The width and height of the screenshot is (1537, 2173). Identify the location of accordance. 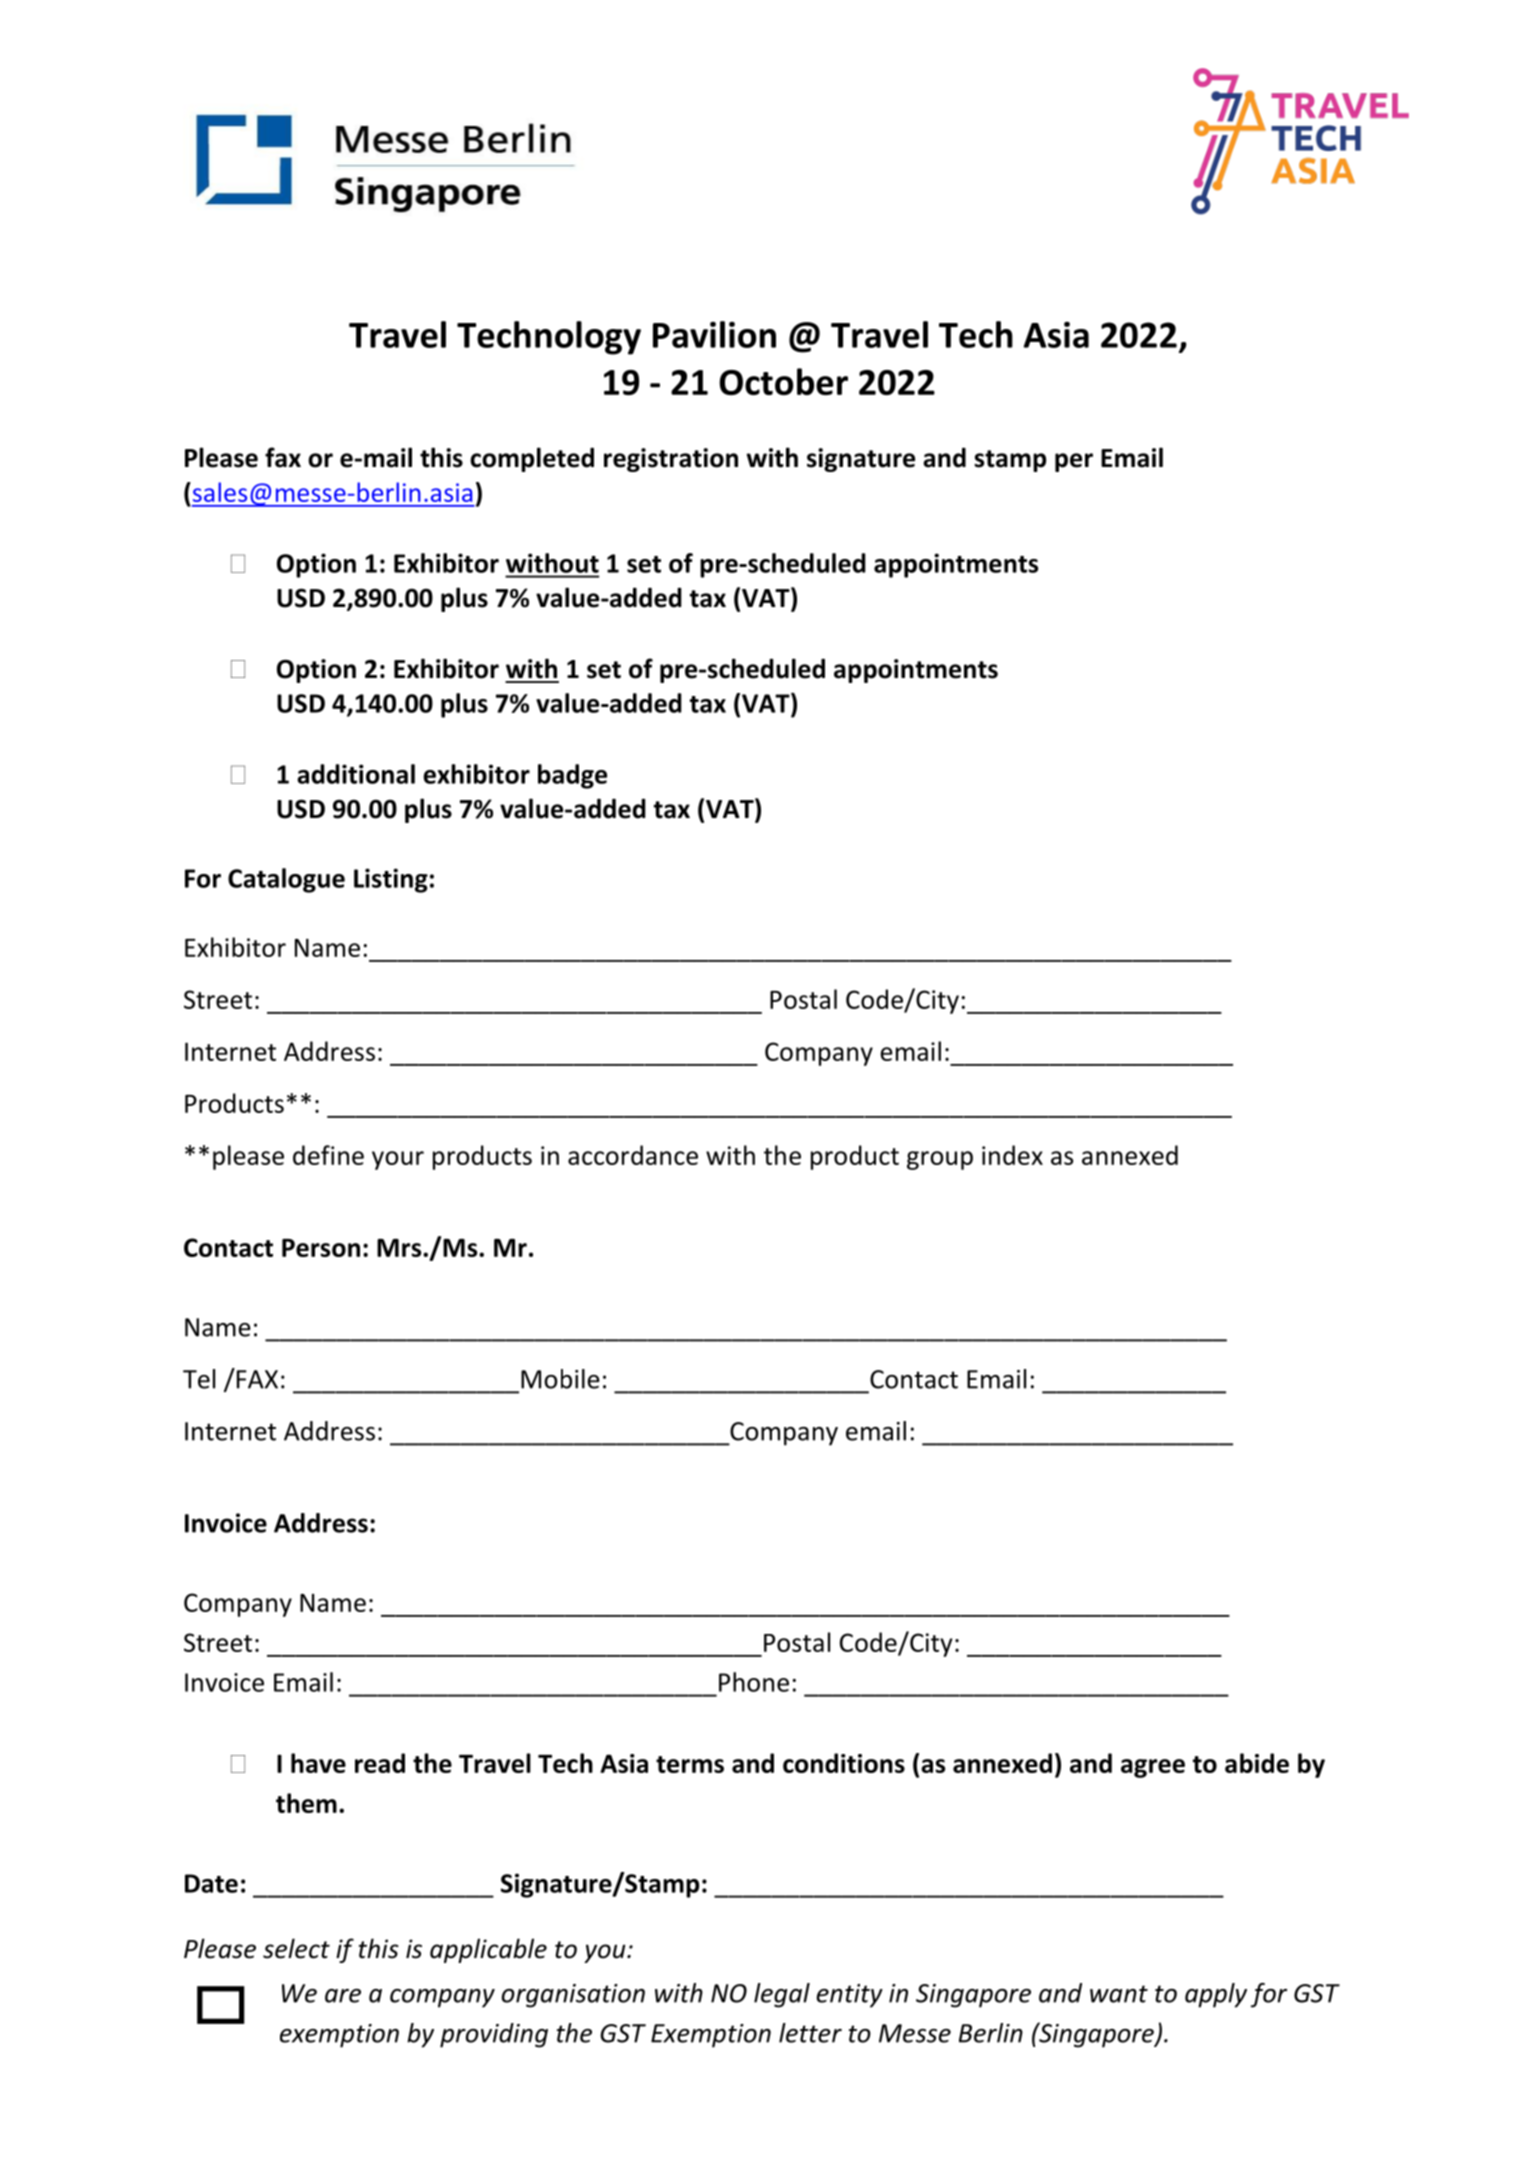
(633, 1155).
